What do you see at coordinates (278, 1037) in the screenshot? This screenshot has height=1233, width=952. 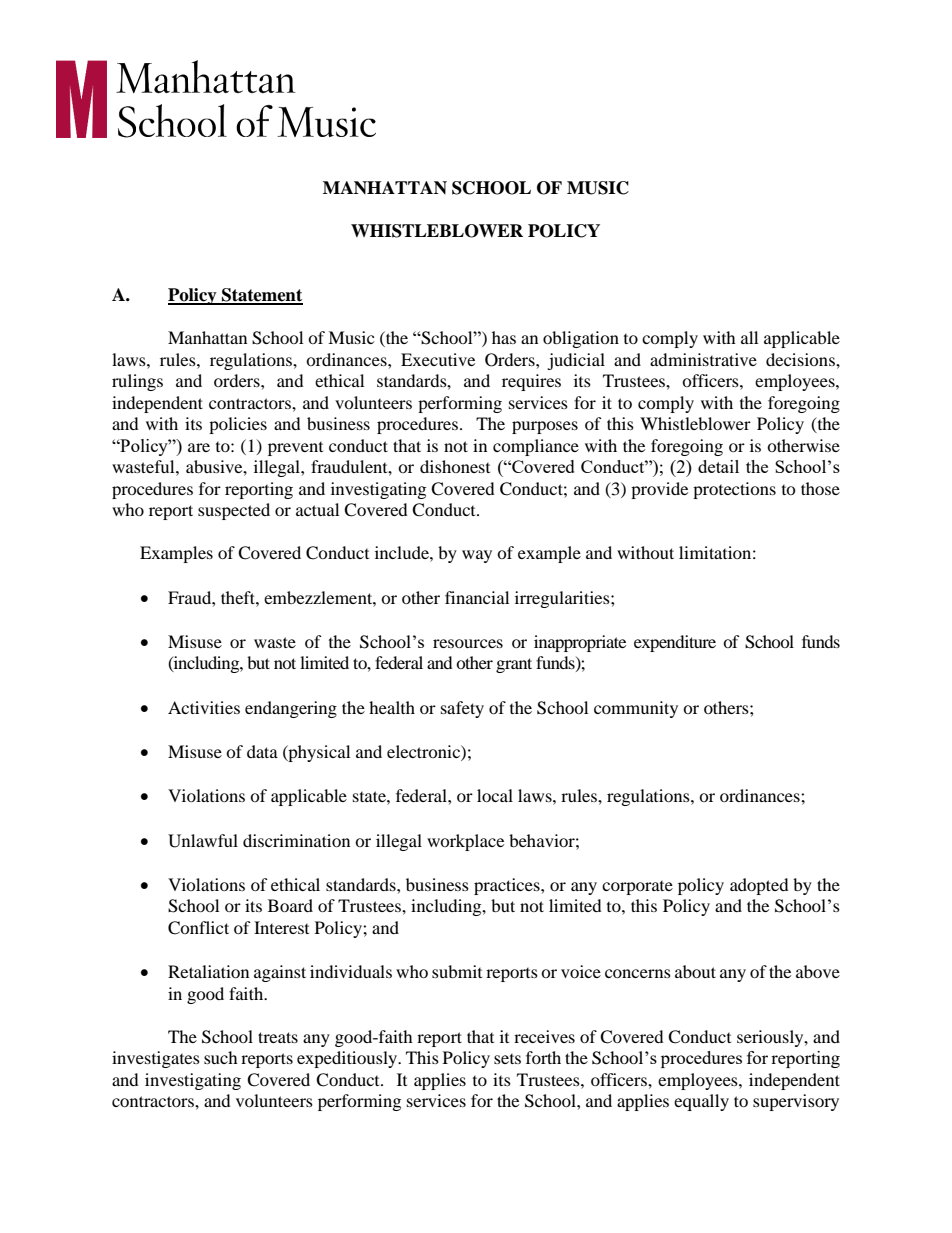 I see `treats` at bounding box center [278, 1037].
